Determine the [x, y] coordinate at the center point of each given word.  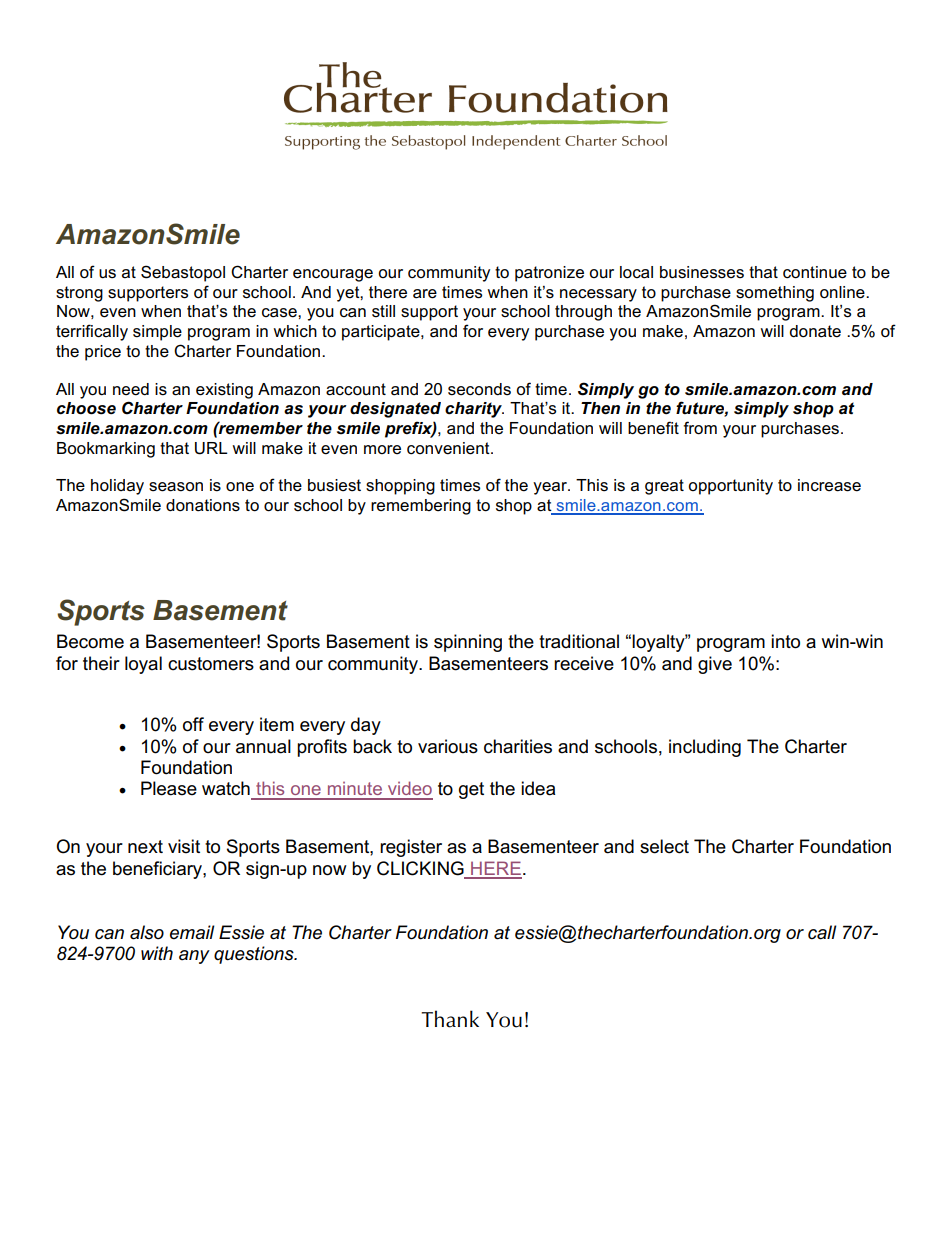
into [785, 641]
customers [211, 664]
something [775, 294]
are [425, 294]
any [194, 957]
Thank [450, 1019]
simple [157, 333]
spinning [468, 643]
